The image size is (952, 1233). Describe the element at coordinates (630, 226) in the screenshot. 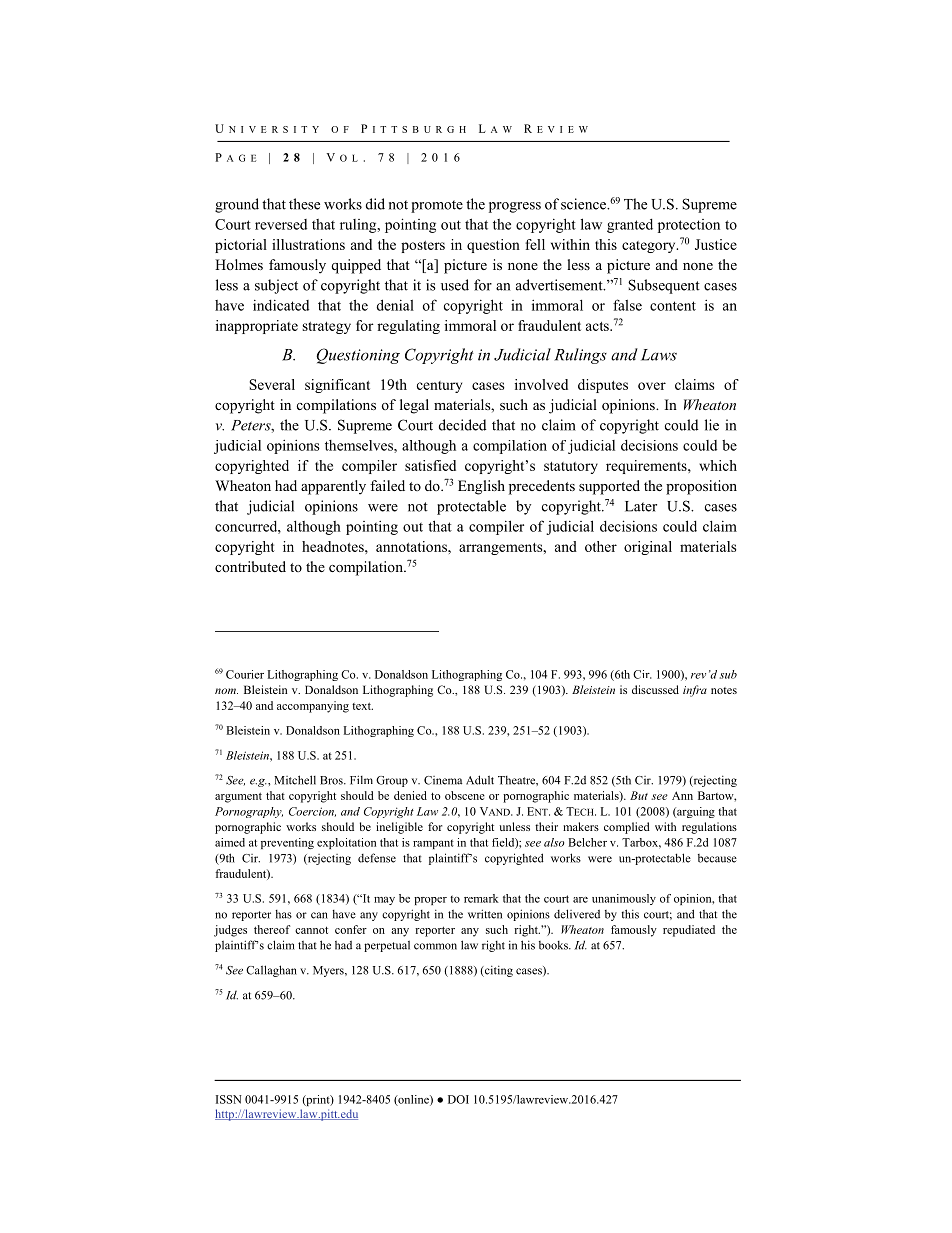

I see `granted` at that location.
